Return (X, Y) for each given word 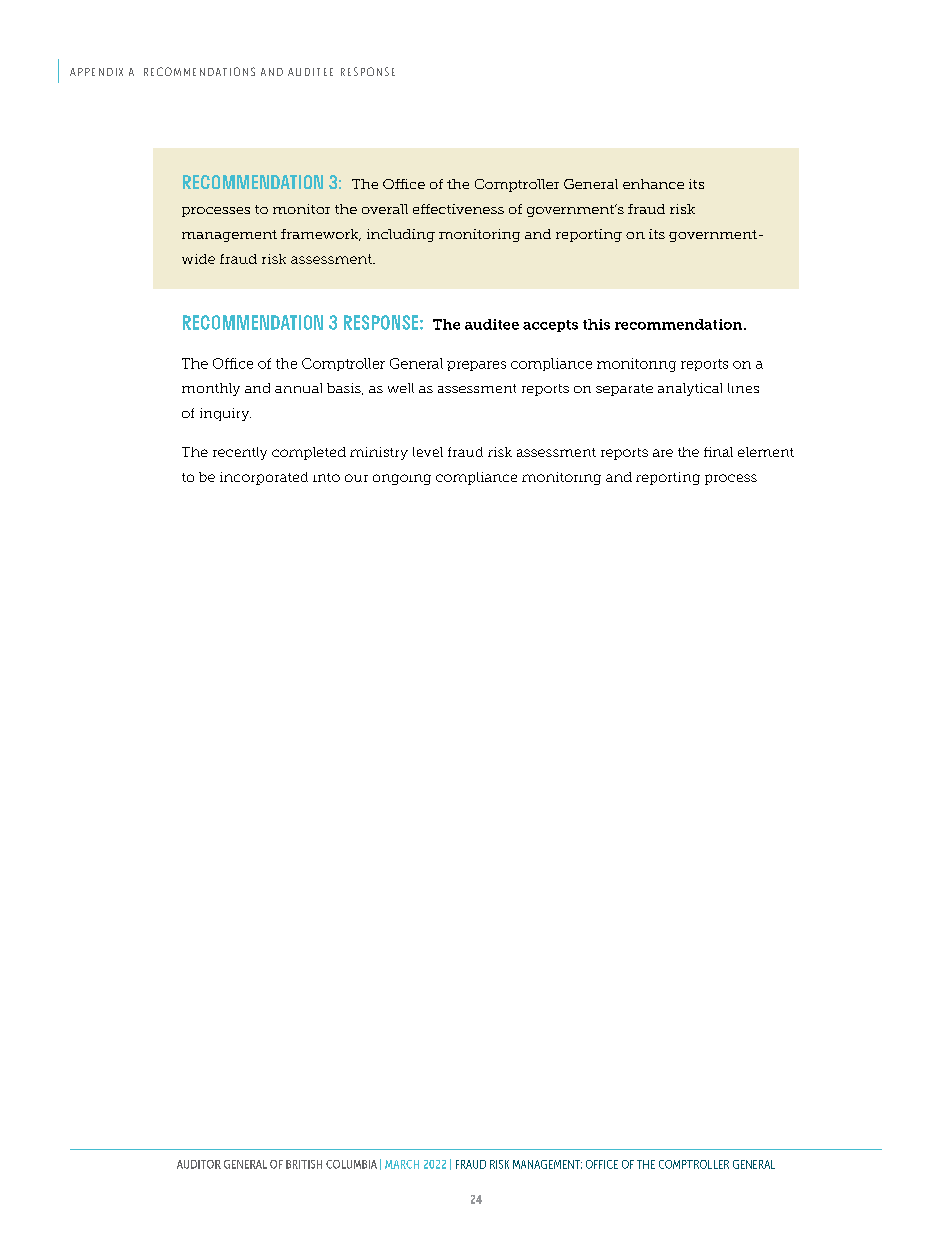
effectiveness (458, 209)
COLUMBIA (351, 1164)
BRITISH (304, 1164)
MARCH (402, 1164)
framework (321, 235)
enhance (653, 184)
